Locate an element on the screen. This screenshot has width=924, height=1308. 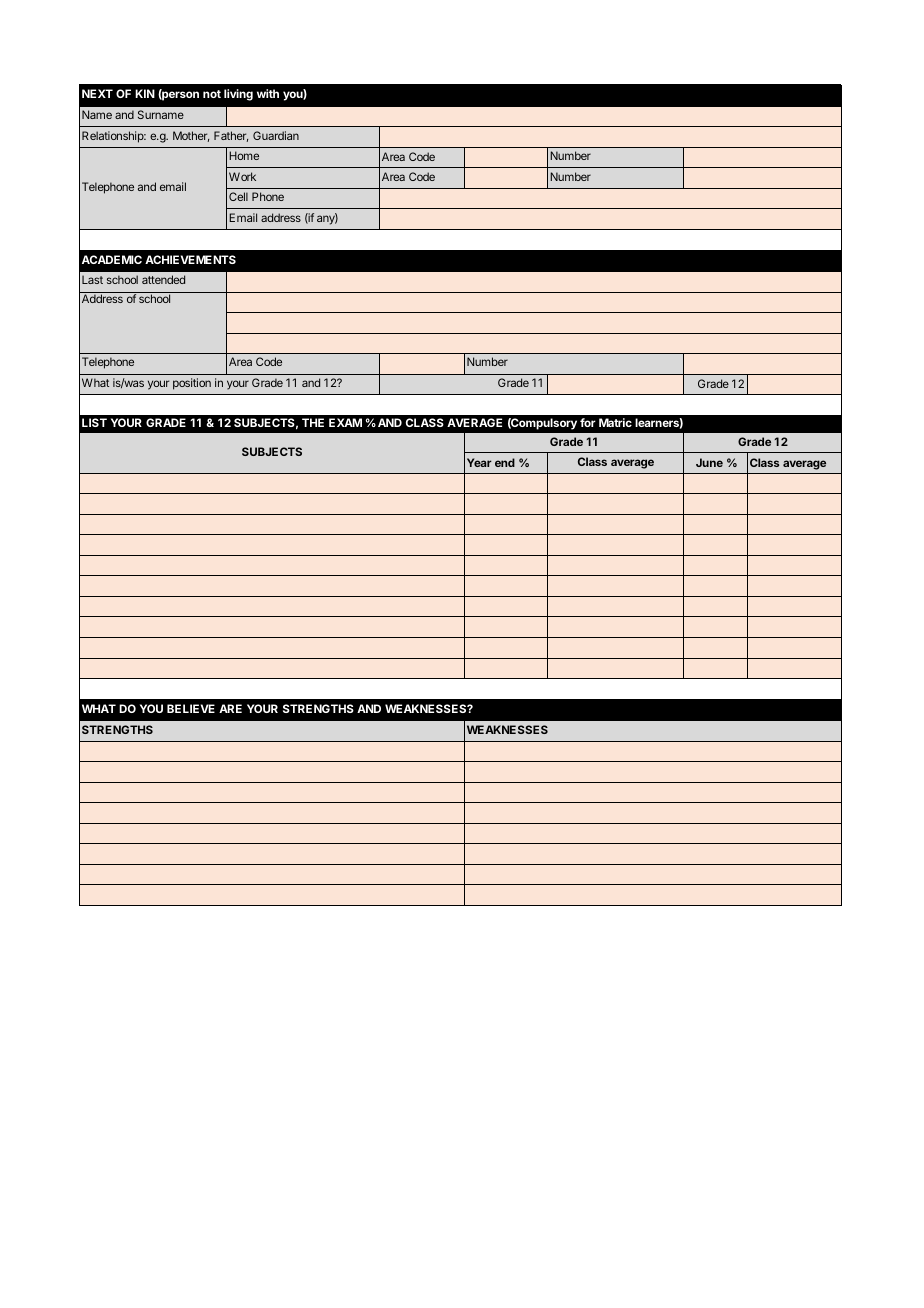
June is located at coordinates (709, 462).
